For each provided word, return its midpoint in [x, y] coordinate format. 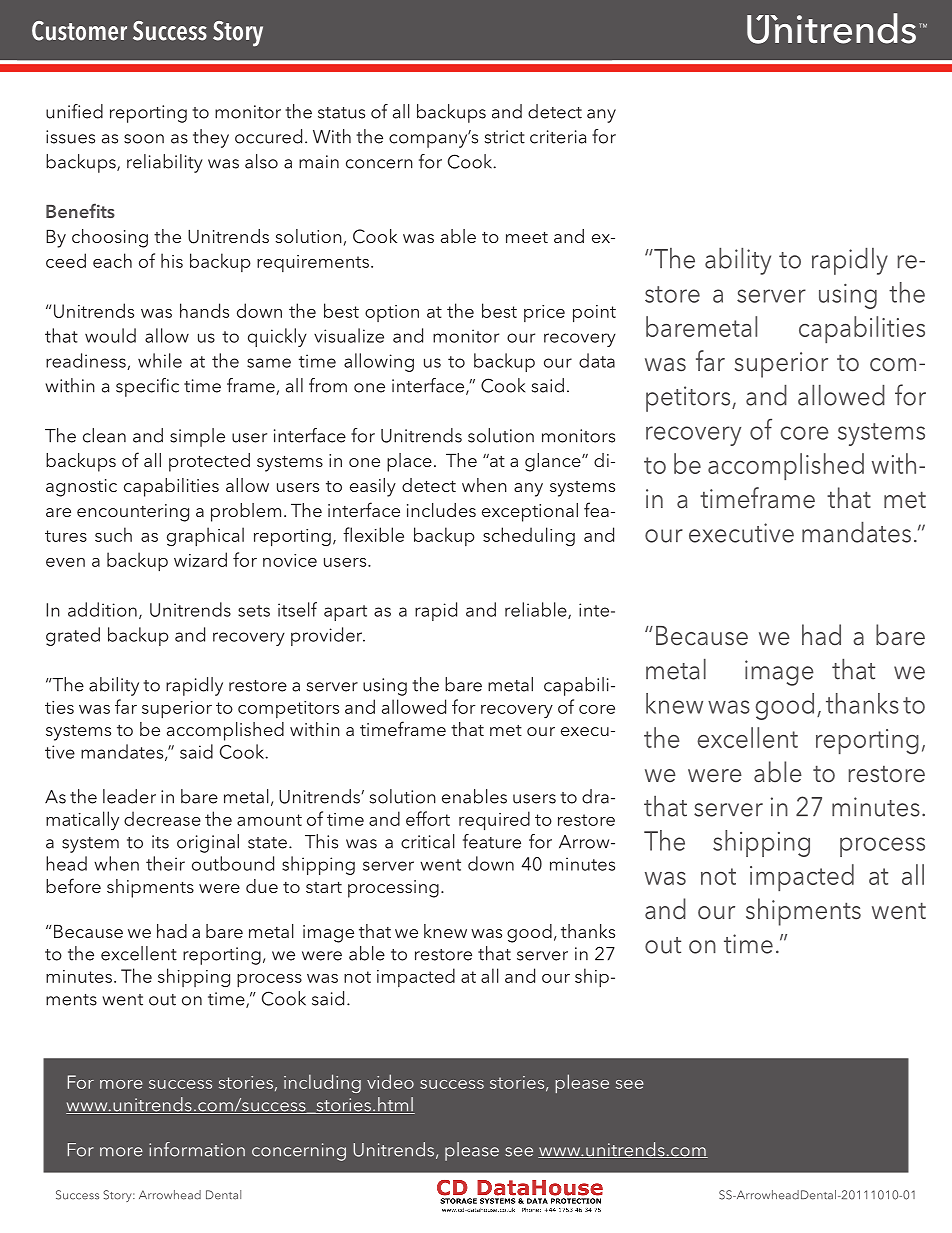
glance [554, 462]
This [321, 841]
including [322, 1083]
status [341, 113]
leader [129, 796]
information [197, 1149]
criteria [558, 137]
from [328, 385]
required [494, 821]
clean [104, 435]
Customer [79, 31]
